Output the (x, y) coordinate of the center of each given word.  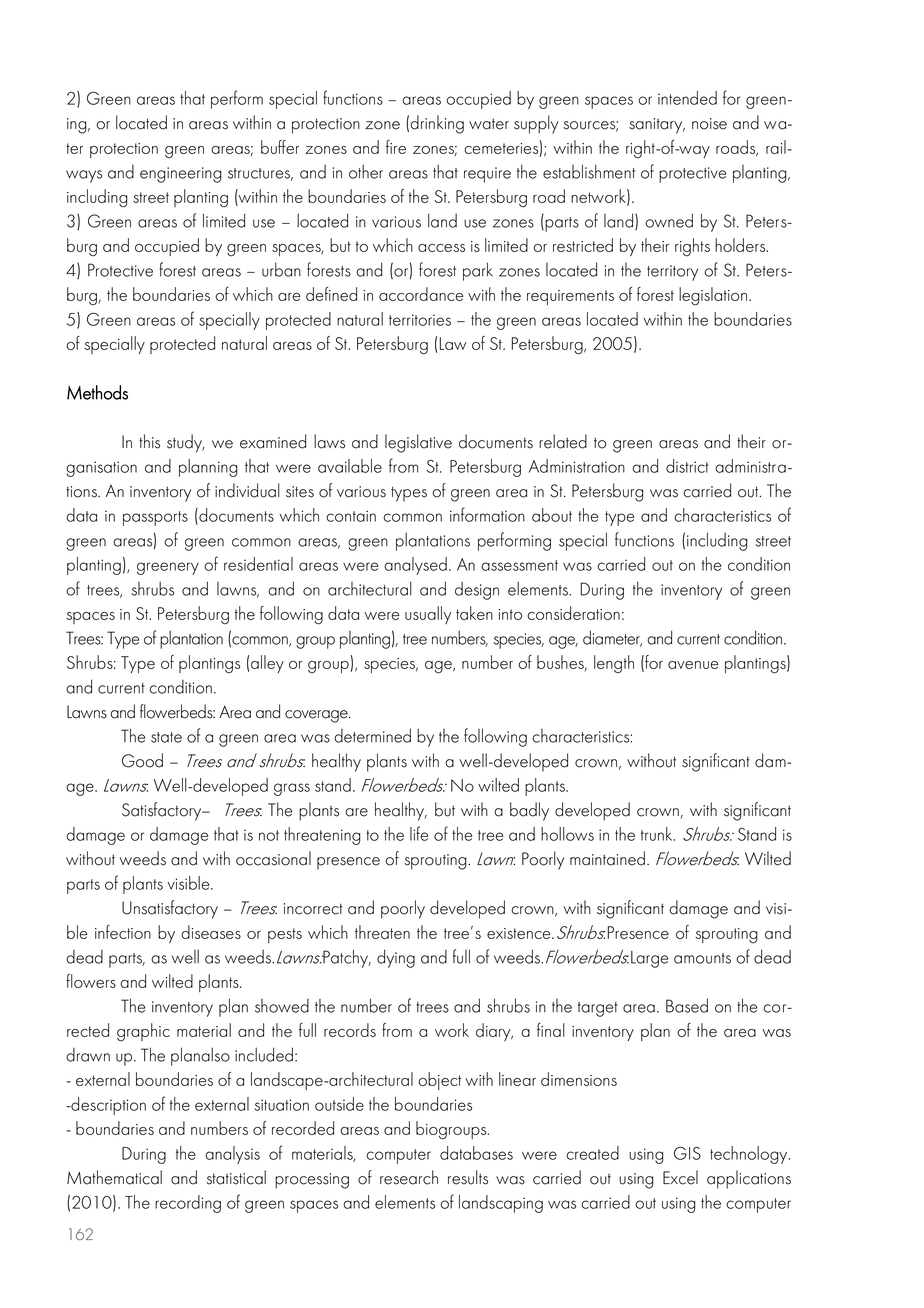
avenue (693, 665)
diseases (211, 932)
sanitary (657, 126)
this (149, 441)
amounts (702, 958)
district (687, 466)
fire (396, 147)
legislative (418, 443)
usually (428, 615)
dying (396, 958)
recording (188, 1204)
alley (267, 664)
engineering (181, 175)
